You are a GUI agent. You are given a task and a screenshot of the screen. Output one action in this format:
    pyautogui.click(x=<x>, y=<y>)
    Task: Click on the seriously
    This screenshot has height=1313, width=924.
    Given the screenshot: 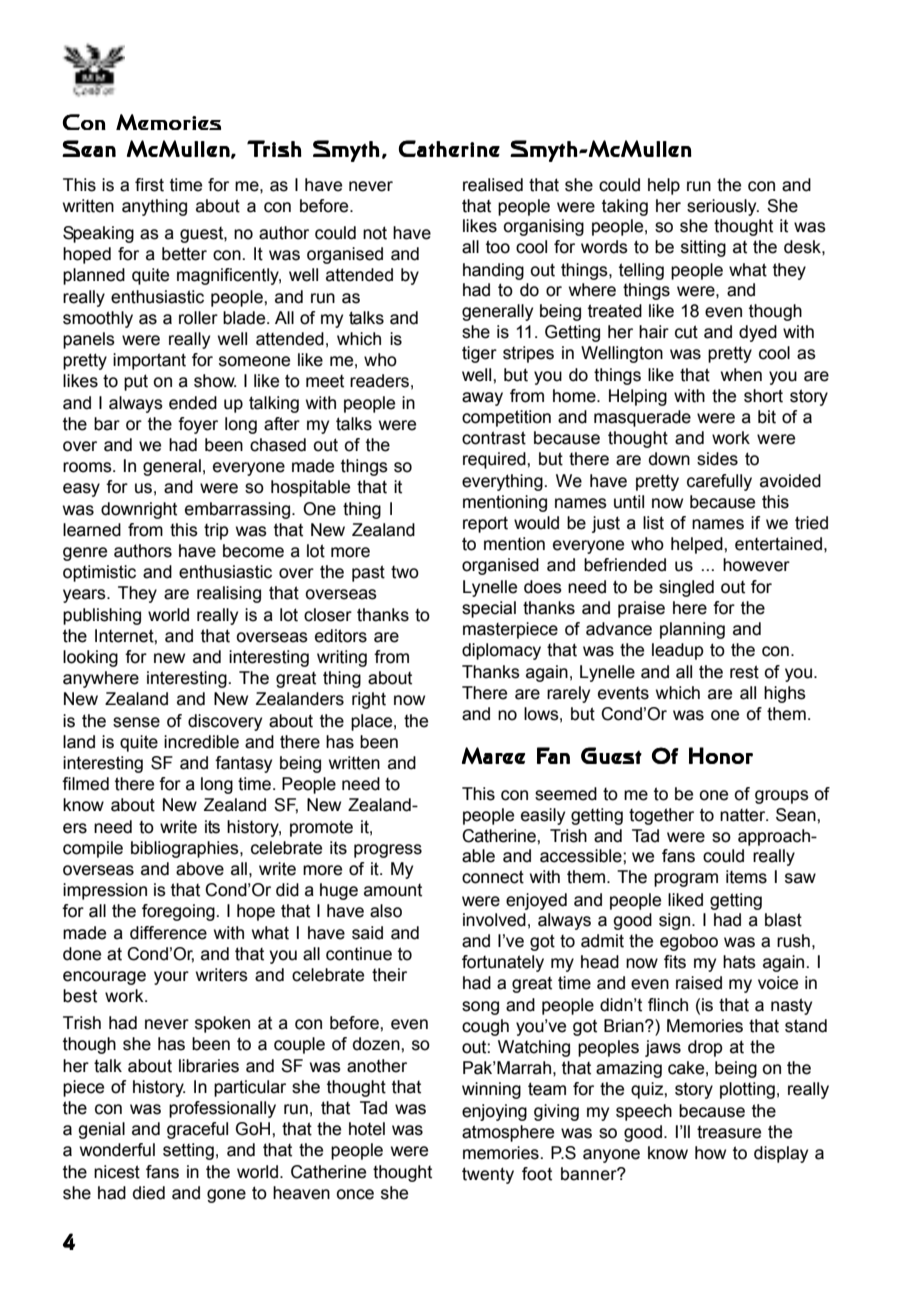 What is the action you would take?
    pyautogui.click(x=723, y=207)
